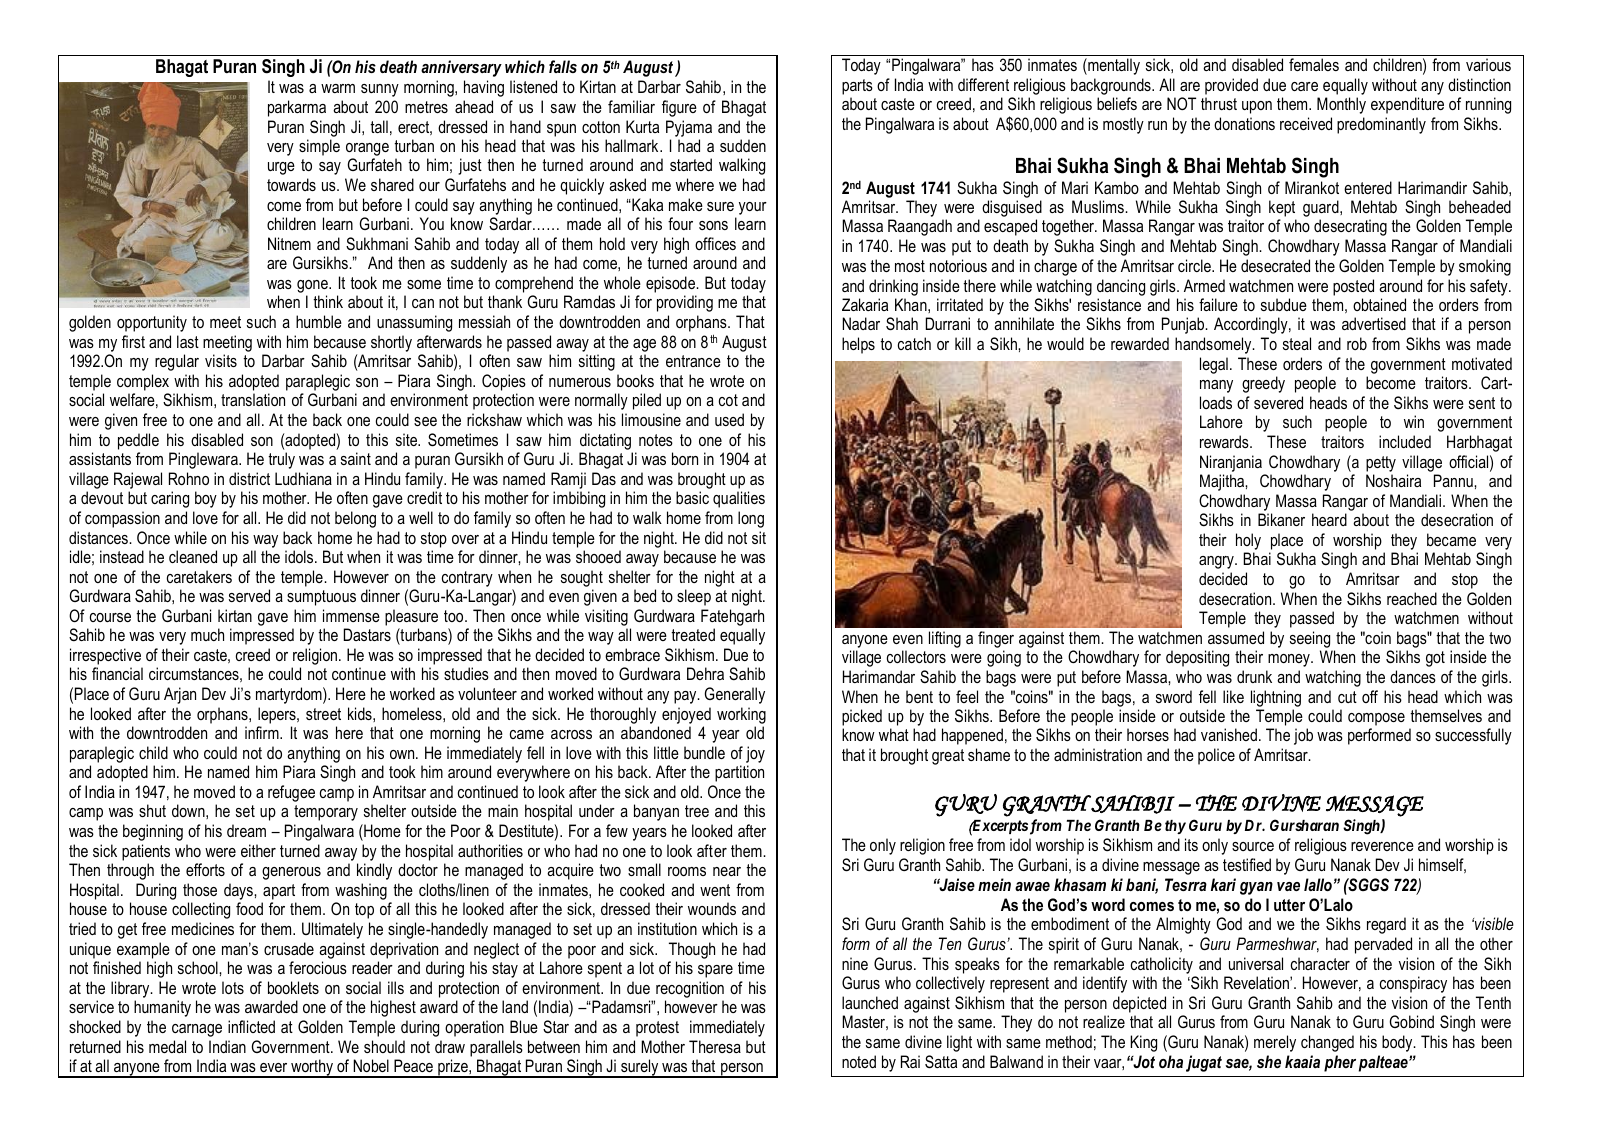 Image resolution: width=1617 pixels, height=1143 pixels. I want to click on refugee, so click(291, 793).
